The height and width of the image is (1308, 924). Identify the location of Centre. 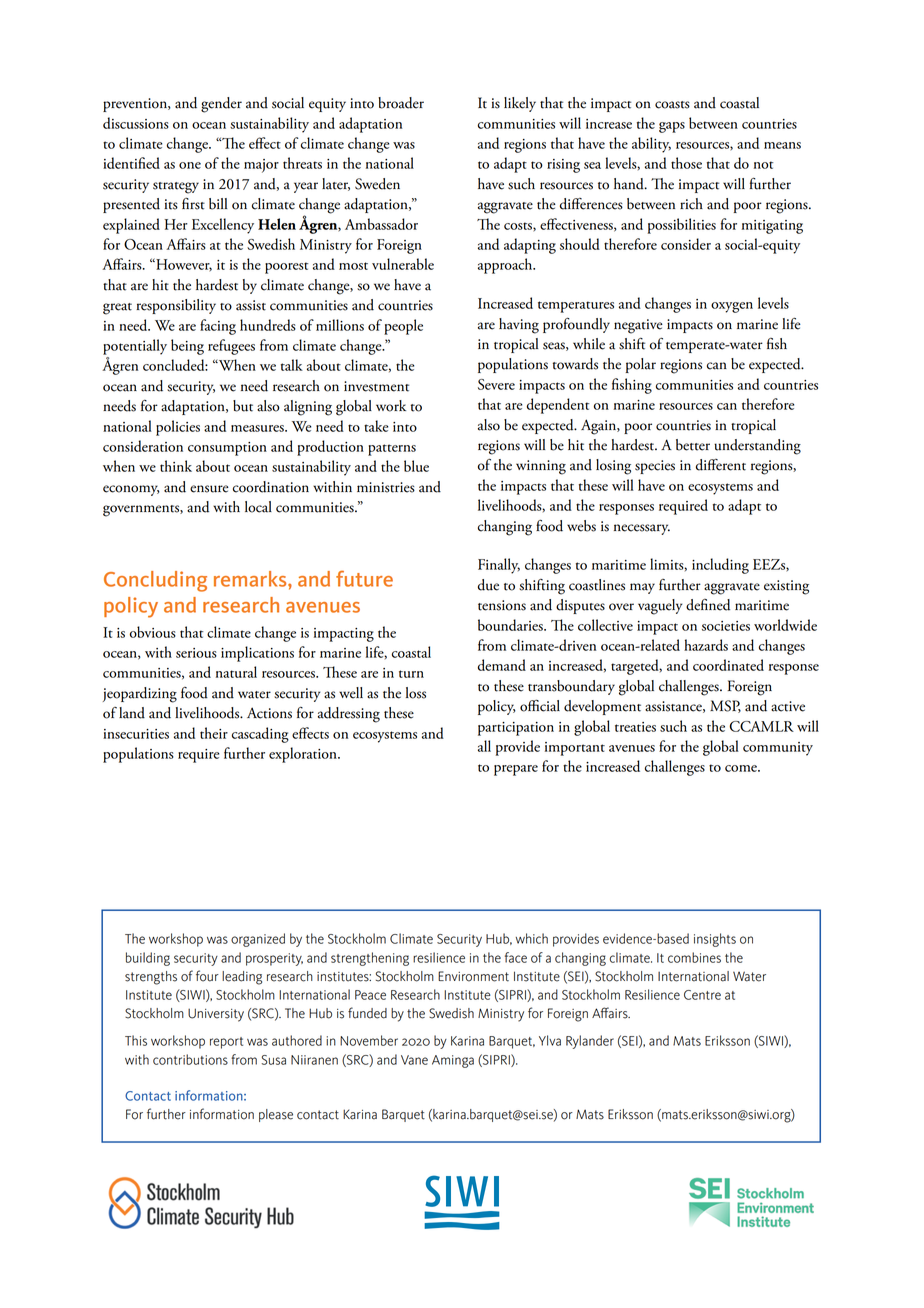
(702, 995).
